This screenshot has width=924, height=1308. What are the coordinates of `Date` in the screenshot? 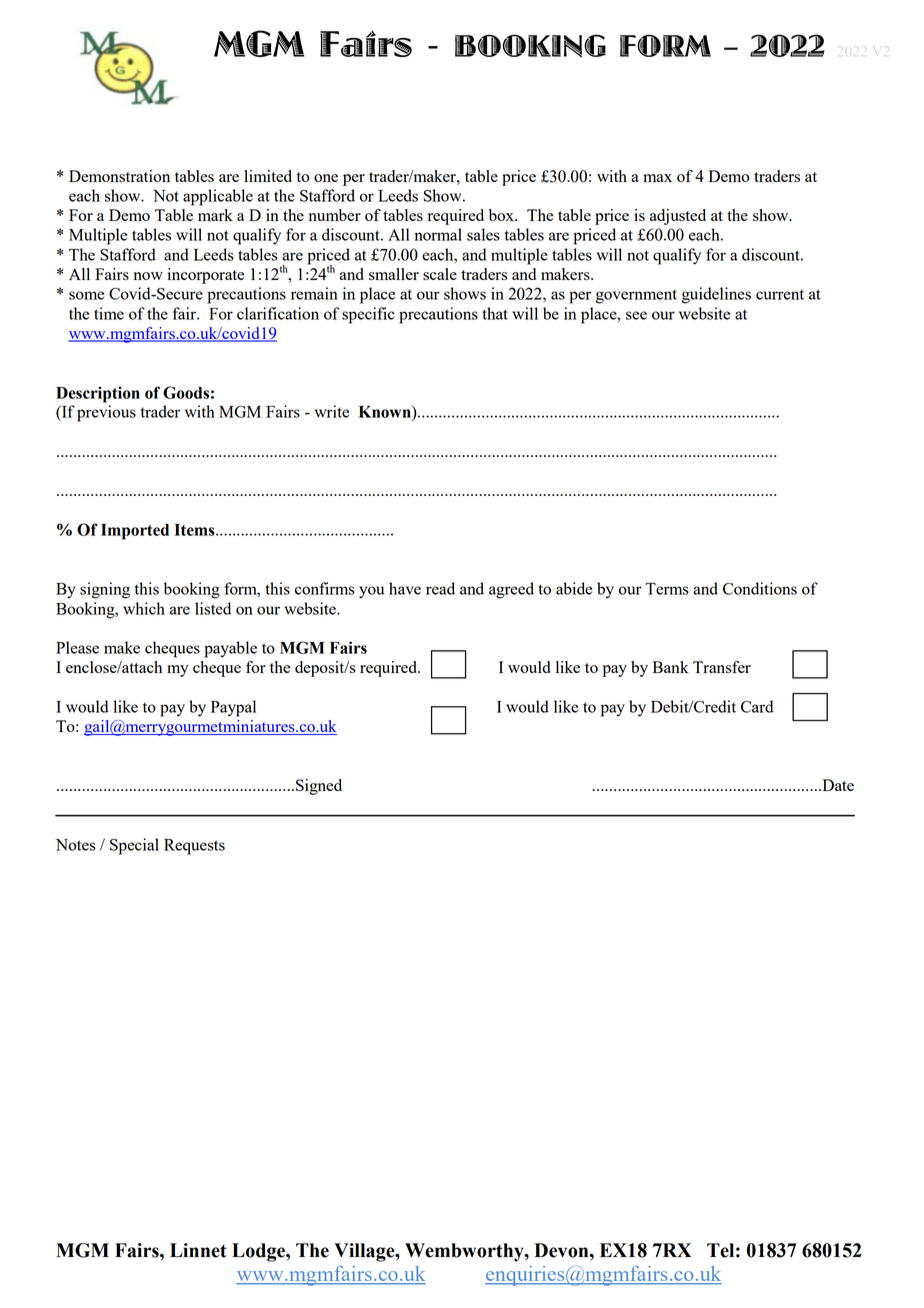 It's located at (837, 785).
